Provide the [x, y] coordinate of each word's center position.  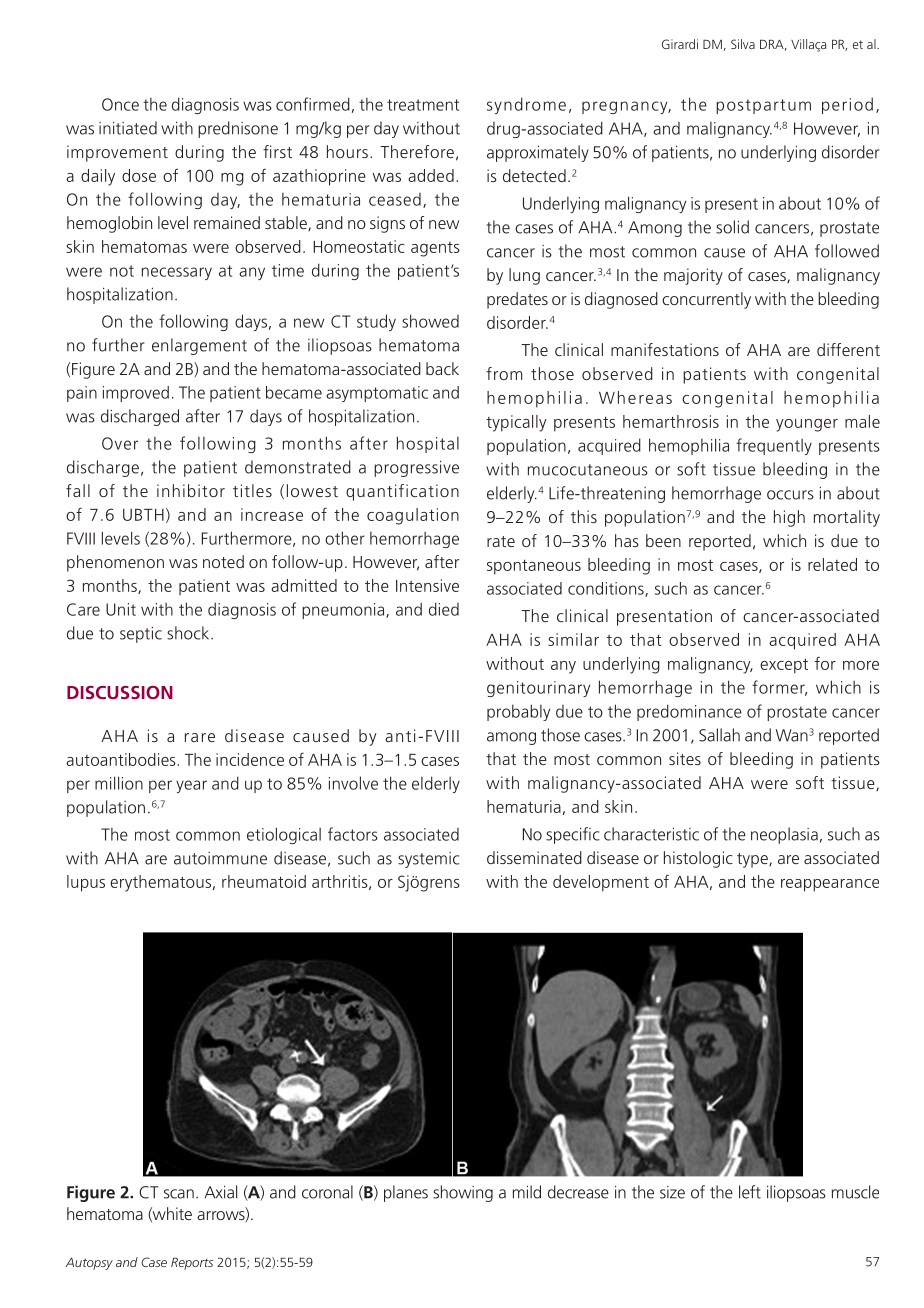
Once [120, 104]
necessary [177, 273]
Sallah [719, 735]
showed [430, 321]
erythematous [160, 883]
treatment [423, 105]
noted [223, 561]
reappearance [830, 885]
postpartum [763, 106]
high [789, 518]
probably [518, 712]
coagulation [413, 516]
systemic [429, 860]
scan [179, 1194]
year [191, 786]
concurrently [706, 300]
